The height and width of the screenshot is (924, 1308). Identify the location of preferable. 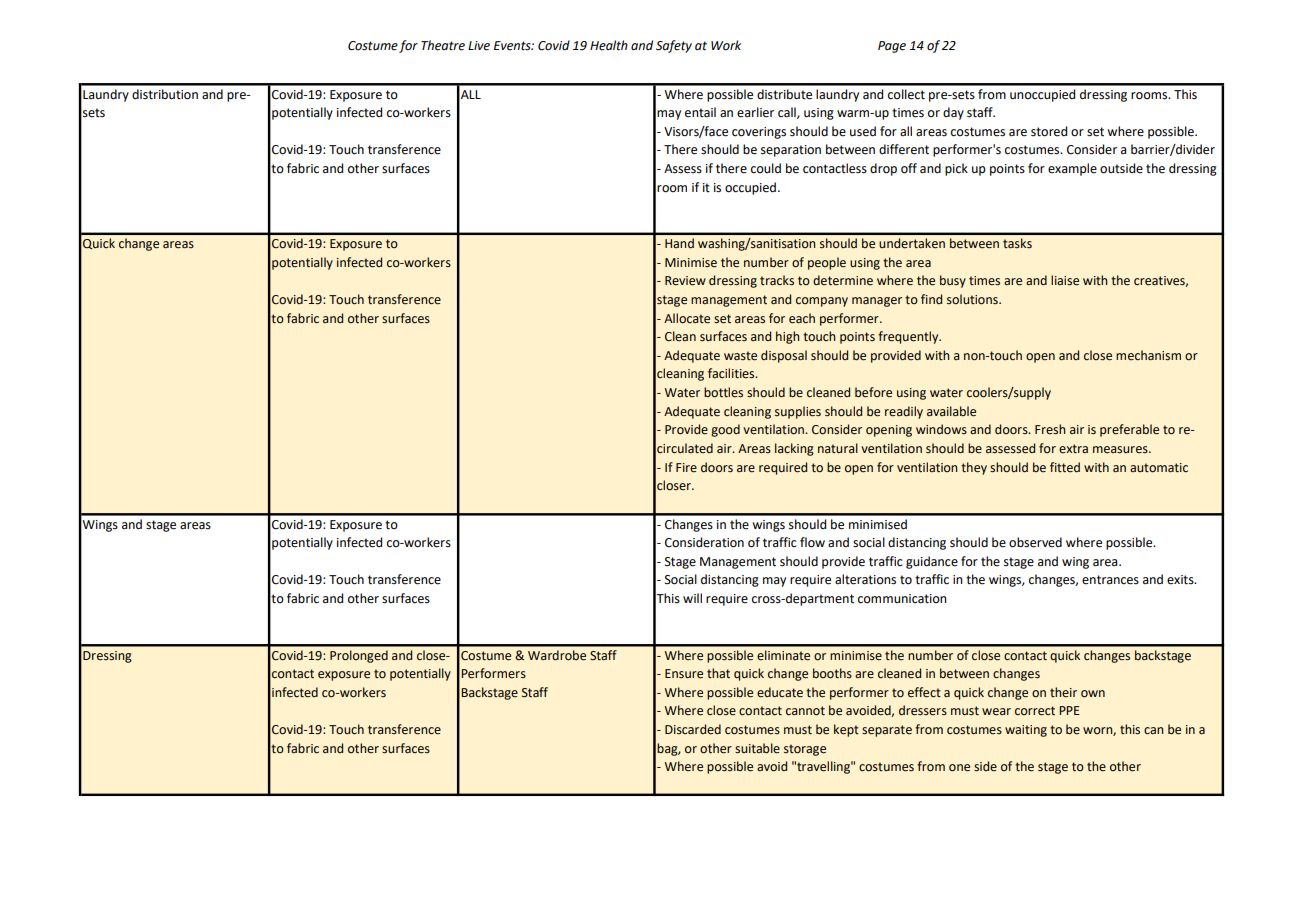
(1129, 430).
